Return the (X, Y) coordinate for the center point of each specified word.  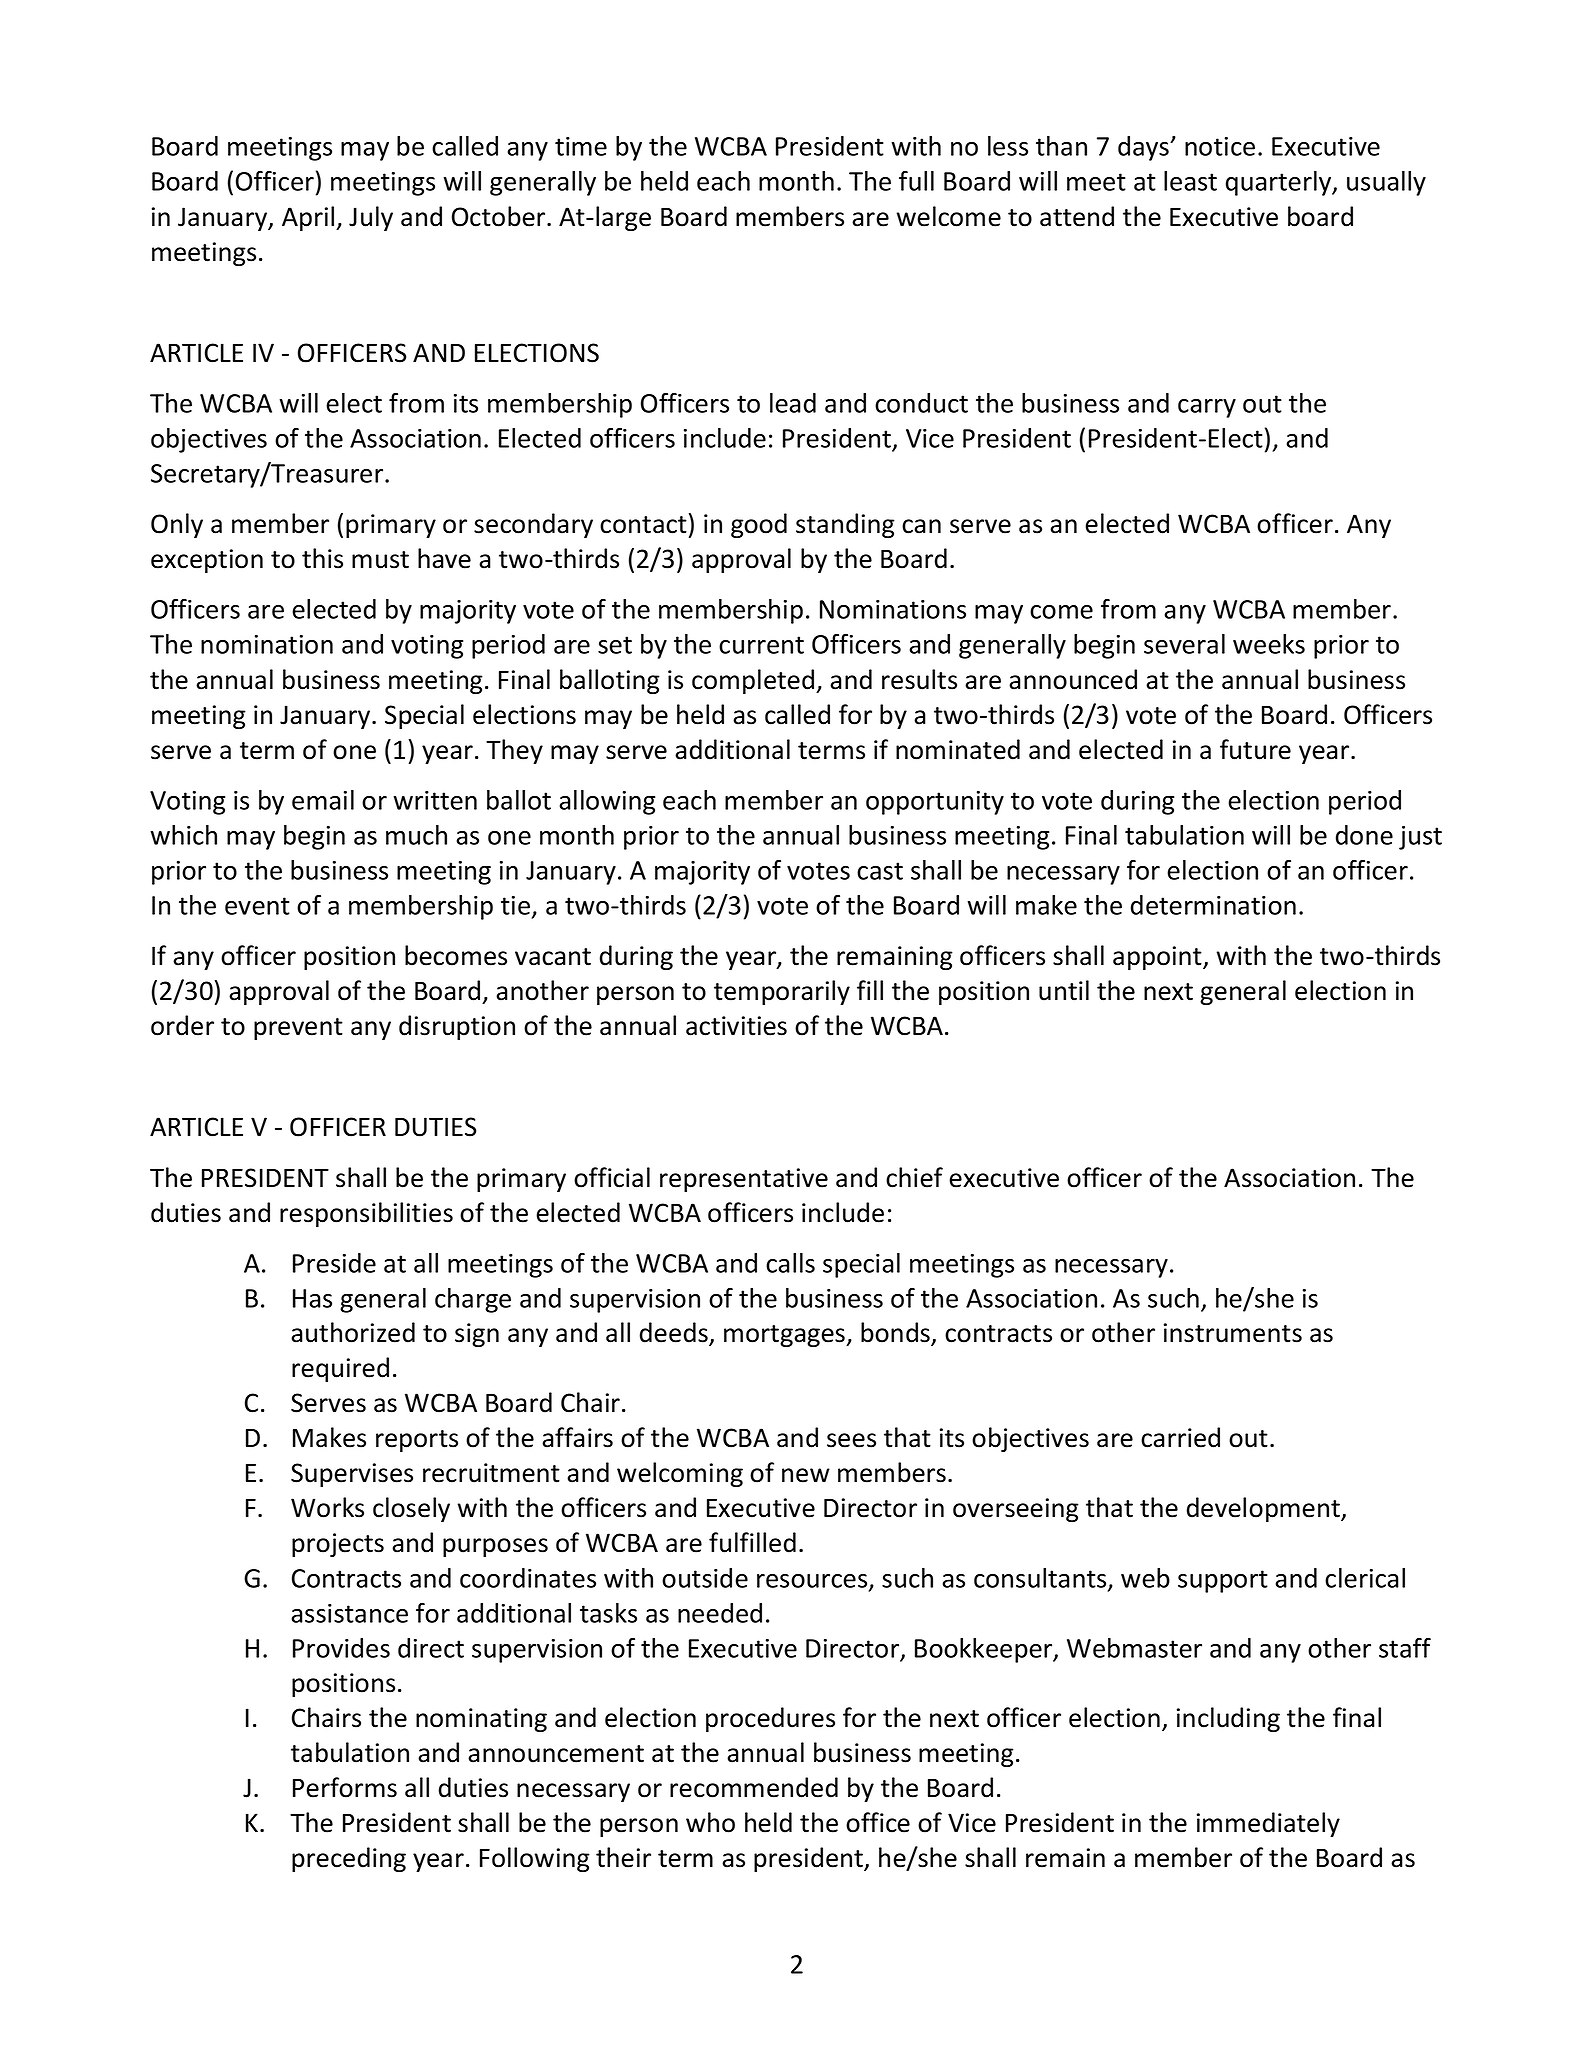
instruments (1233, 1333)
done (1364, 835)
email (323, 800)
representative (744, 1180)
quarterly (1280, 183)
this (322, 558)
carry (1207, 408)
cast (880, 871)
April (309, 218)
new (806, 1475)
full (916, 181)
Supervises (352, 1475)
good (759, 525)
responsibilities (366, 1214)
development (1264, 1509)
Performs (345, 1787)
